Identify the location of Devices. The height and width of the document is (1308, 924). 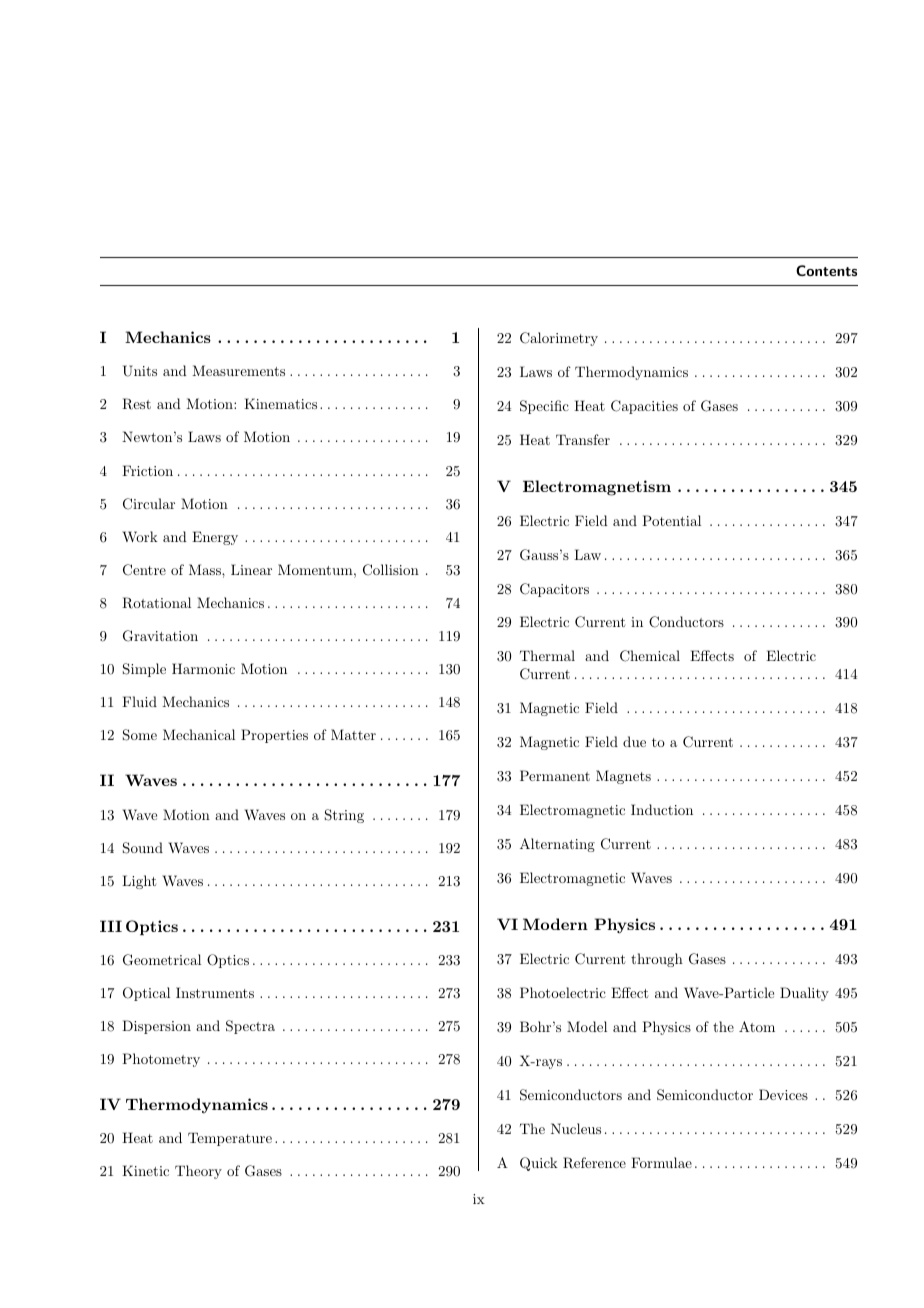
(783, 1094).
